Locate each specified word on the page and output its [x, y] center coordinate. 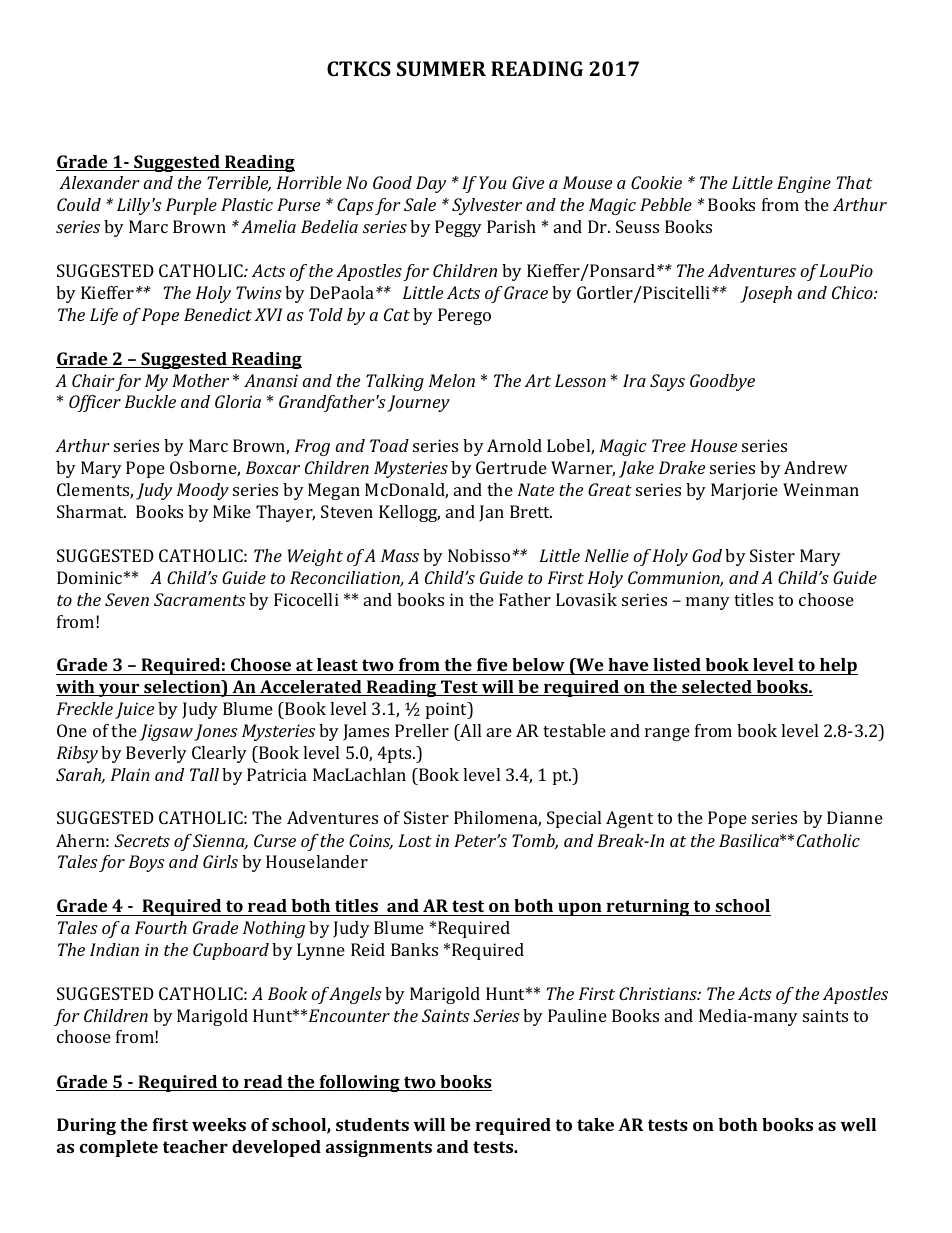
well [858, 1124]
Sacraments [200, 599]
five [492, 664]
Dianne [855, 817]
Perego [464, 316]
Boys [147, 863]
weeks [219, 1124]
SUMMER [441, 68]
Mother [200, 380]
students [372, 1124]
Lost [415, 840]
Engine [804, 184]
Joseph [766, 294]
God [707, 555]
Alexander [99, 182]
